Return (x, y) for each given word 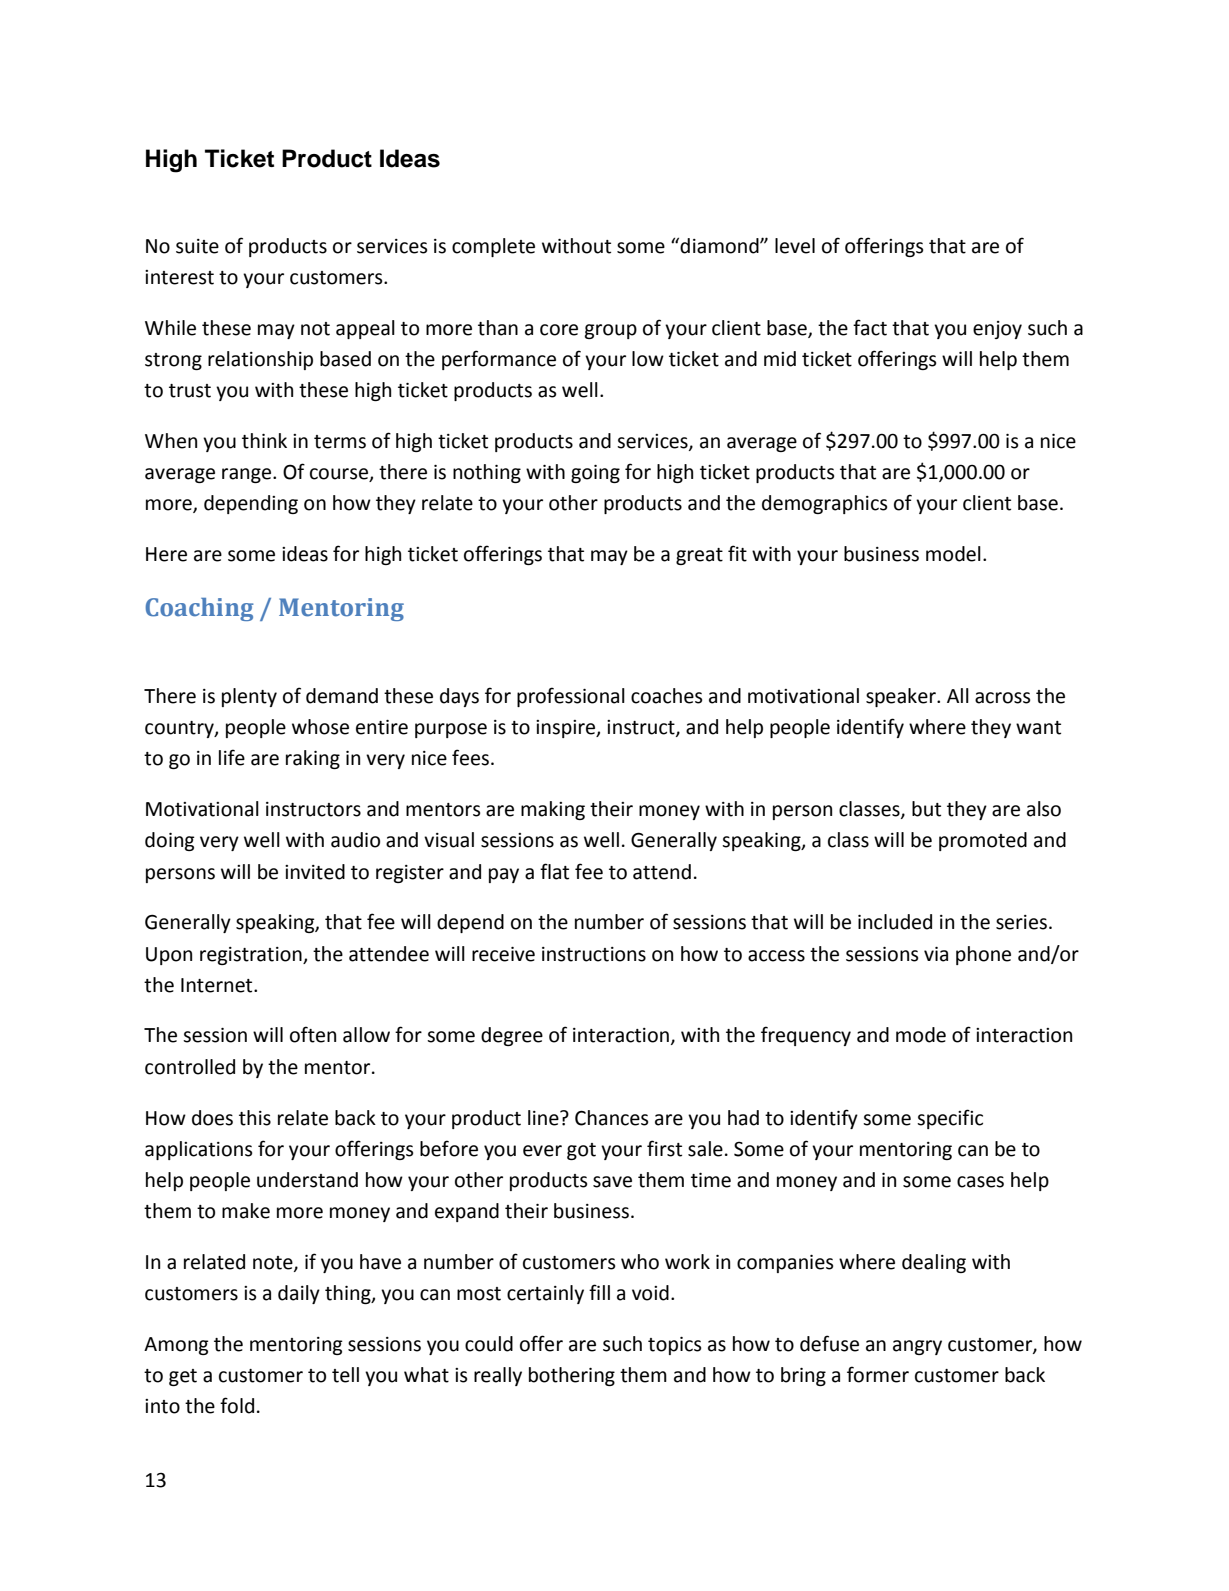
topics (674, 1346)
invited (315, 872)
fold (237, 1405)
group (611, 331)
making (553, 810)
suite (197, 246)
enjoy (997, 330)
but (926, 809)
